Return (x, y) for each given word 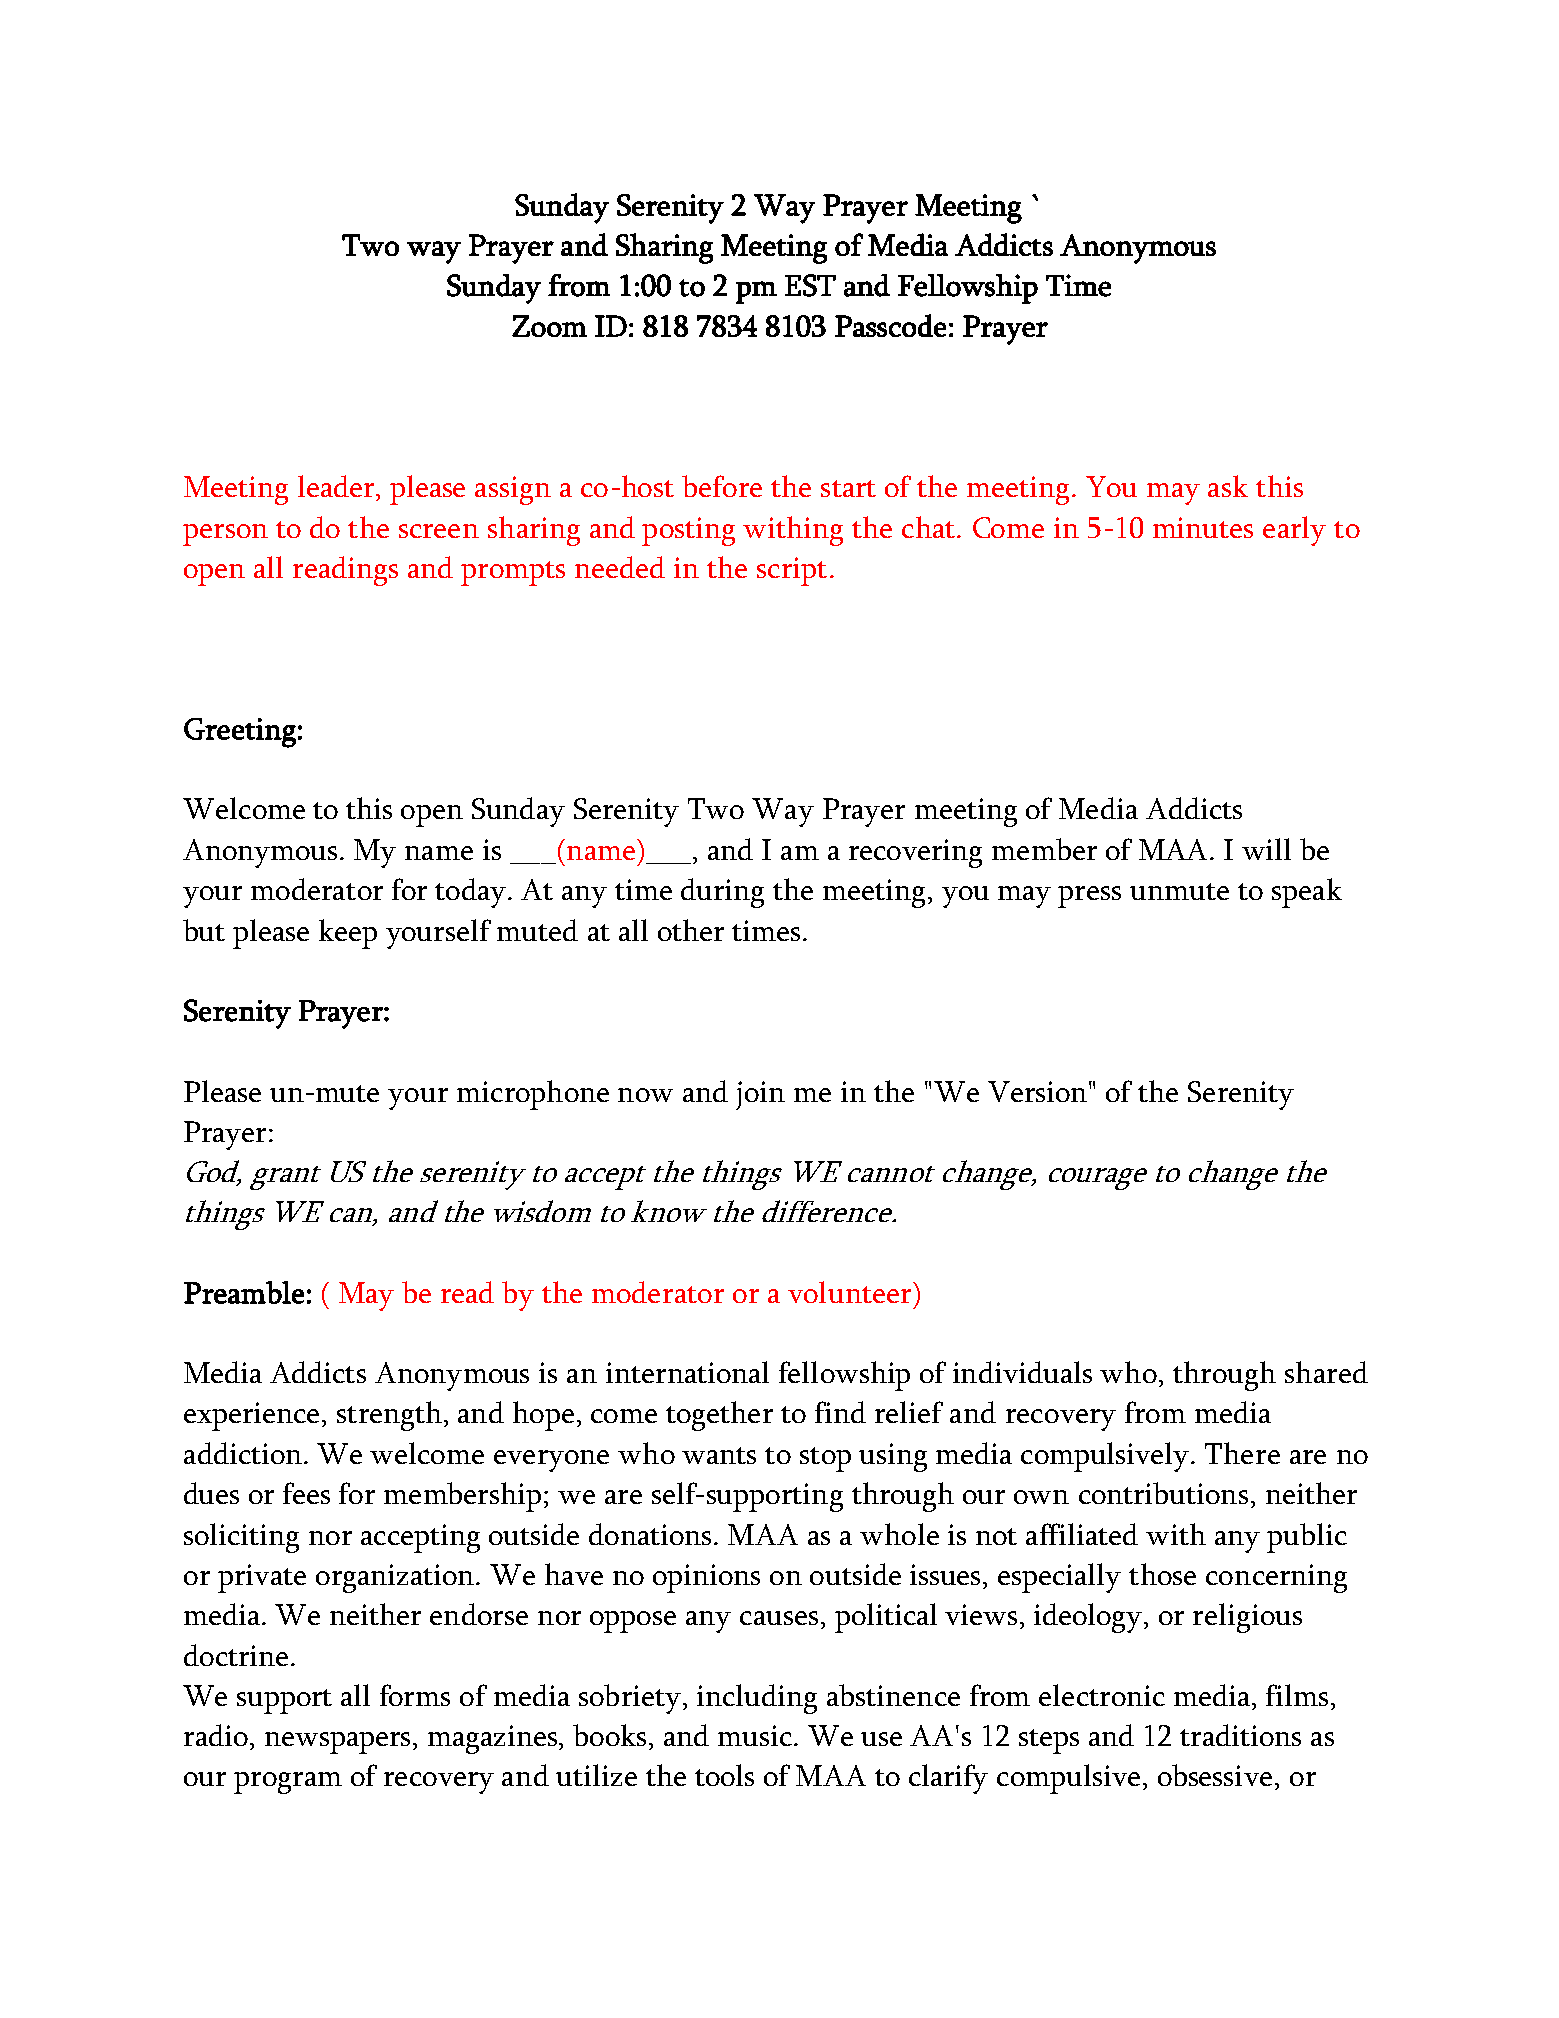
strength (389, 1416)
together (719, 1416)
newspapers (337, 1743)
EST (810, 285)
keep (348, 934)
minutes (1203, 527)
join (760, 1095)
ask (1228, 486)
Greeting (240, 733)
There (1242, 1453)
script (792, 571)
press (1089, 897)
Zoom (549, 326)
